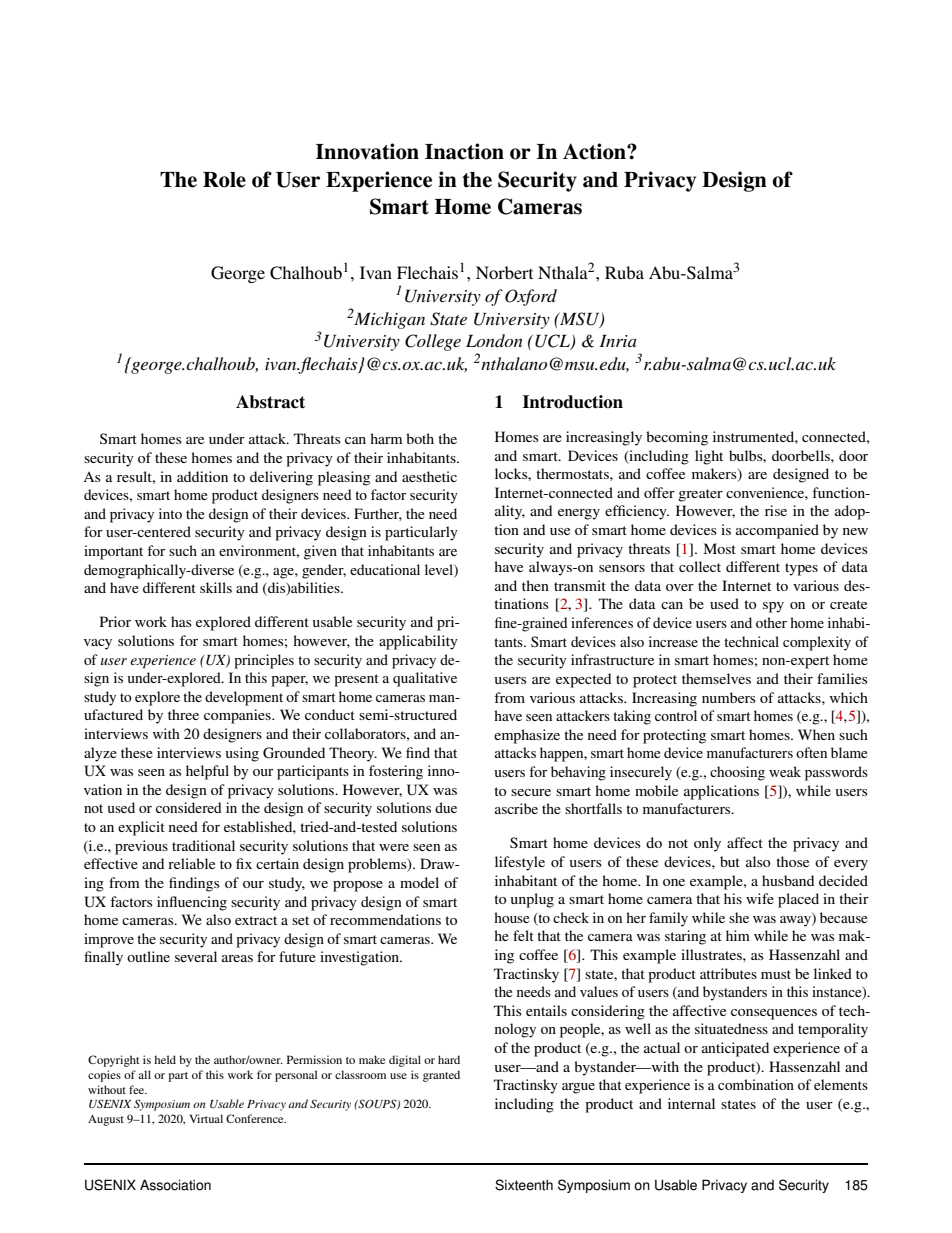  Describe the element at coordinates (224, 180) in the screenshot. I see `Role` at that location.
